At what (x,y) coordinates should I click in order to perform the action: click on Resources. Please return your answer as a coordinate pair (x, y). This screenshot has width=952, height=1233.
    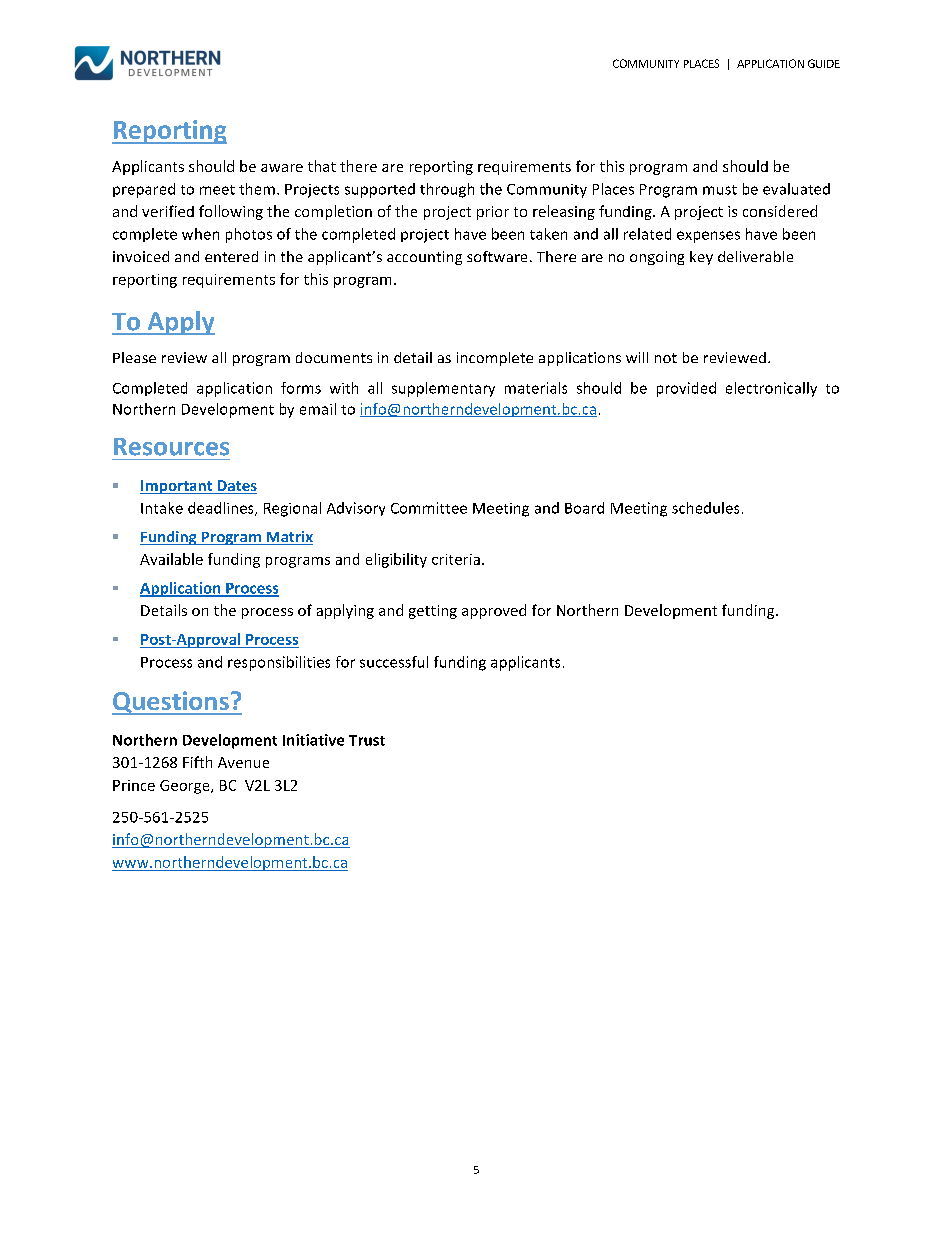
    Looking at the image, I should click on (171, 447).
